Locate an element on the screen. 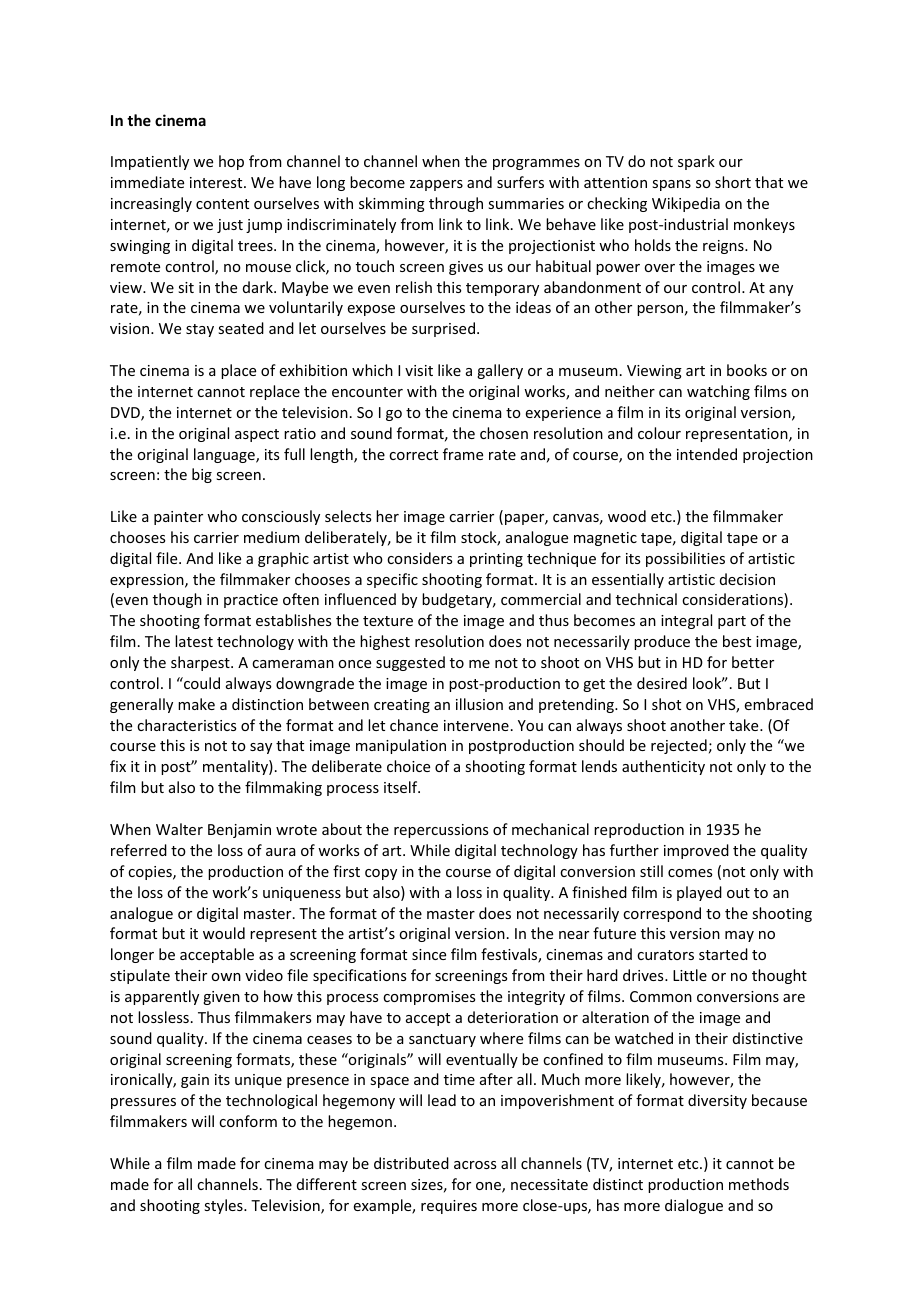 This screenshot has height=1308, width=924. considers is located at coordinates (419, 558).
